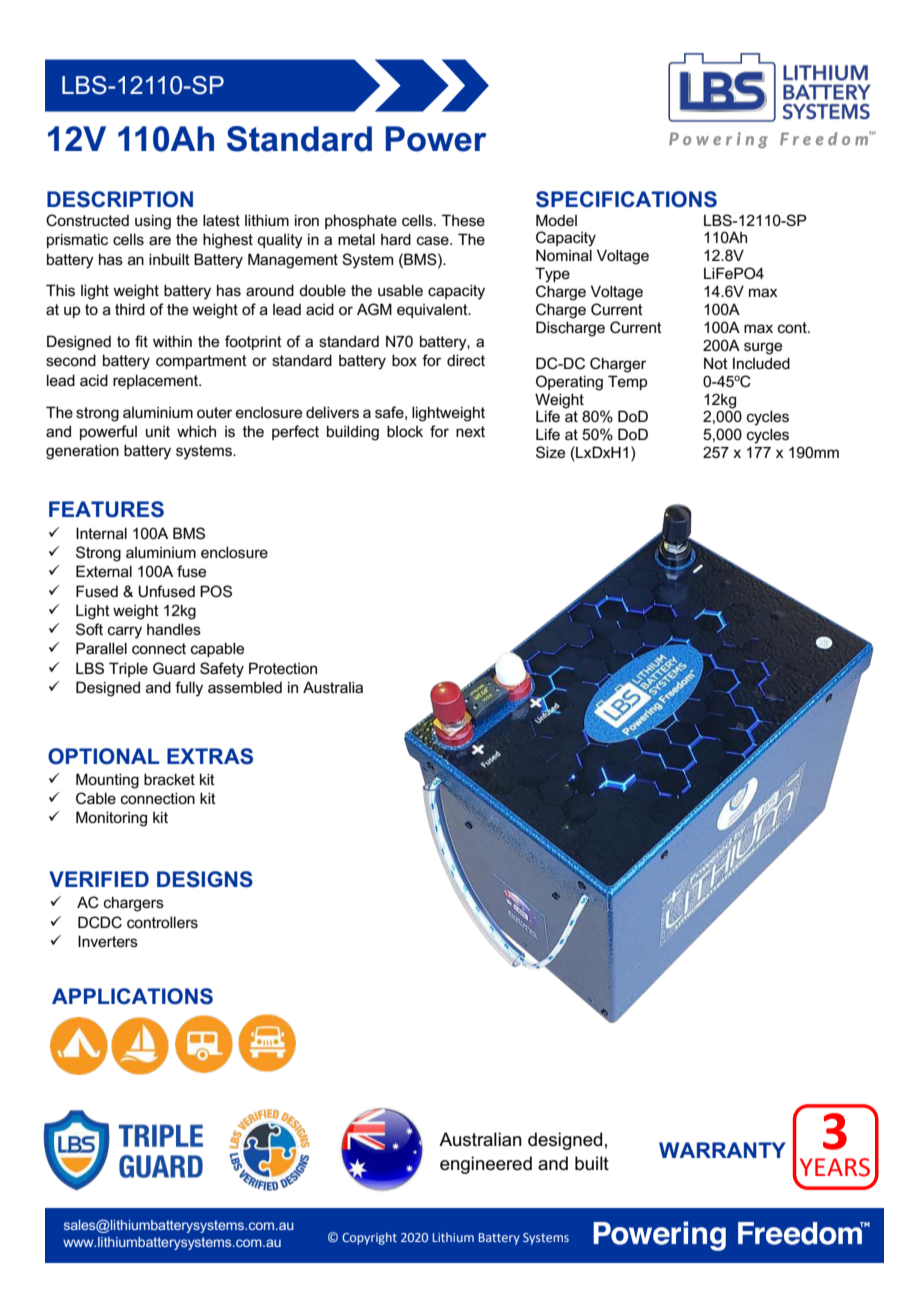 This screenshot has width=924, height=1308. What do you see at coordinates (761, 363) in the screenshot?
I see `Included` at bounding box center [761, 363].
